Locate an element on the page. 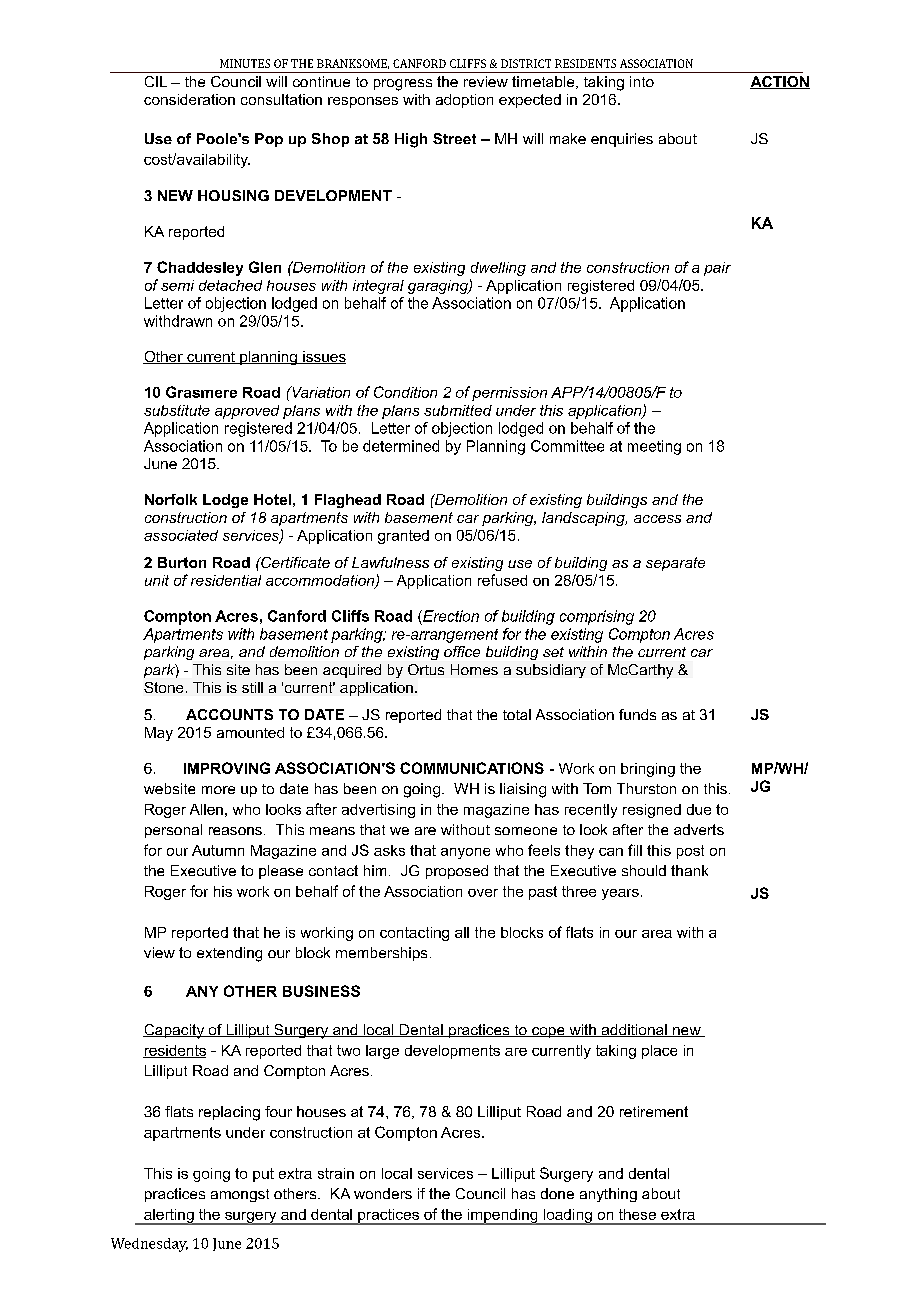 This image has width=924, height=1308. dwelling is located at coordinates (498, 269).
